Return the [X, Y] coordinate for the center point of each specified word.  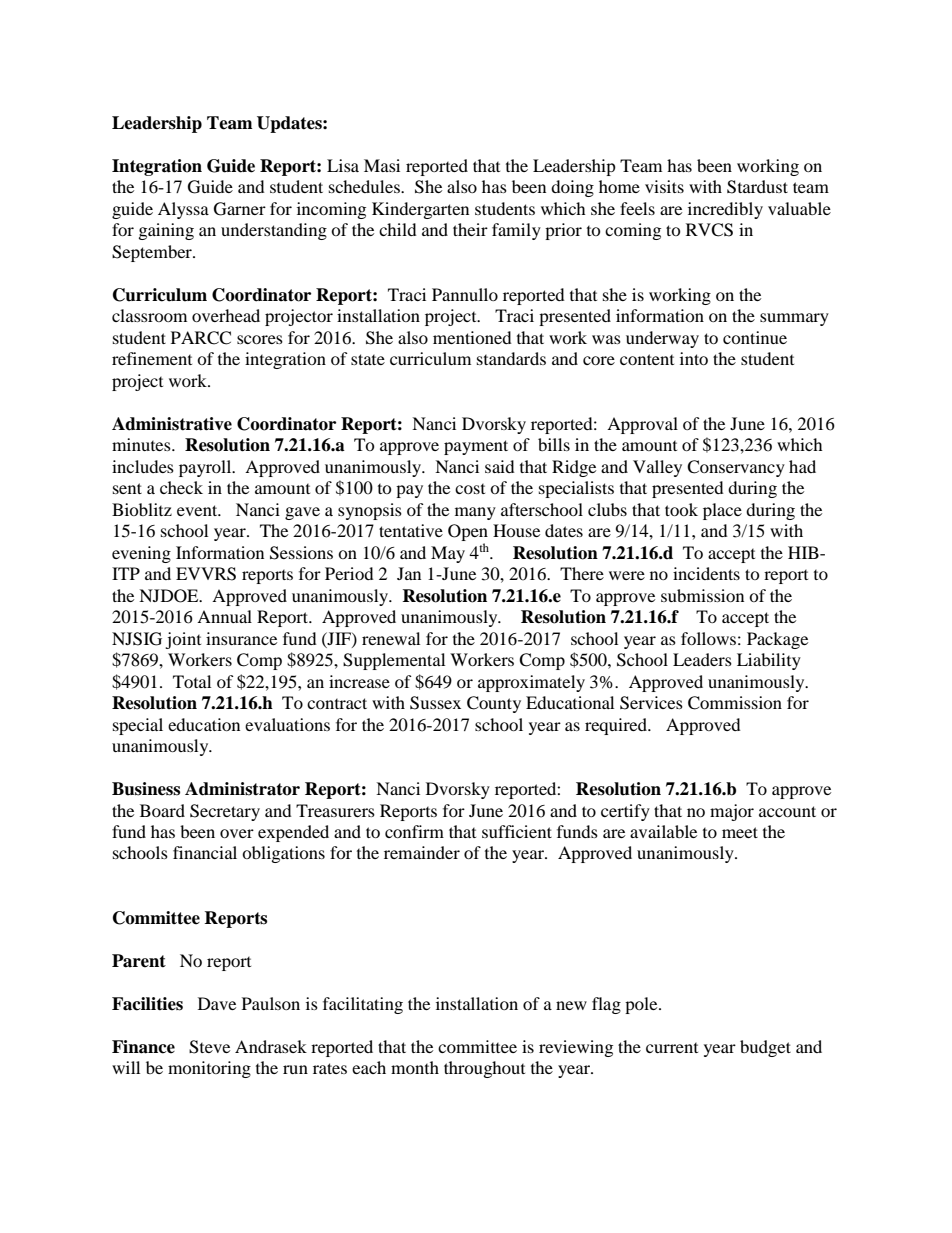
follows [708, 638]
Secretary [225, 812]
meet [740, 832]
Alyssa [183, 210]
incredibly [725, 210]
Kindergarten [420, 210]
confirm [414, 831]
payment [476, 447]
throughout [484, 1069]
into [694, 358]
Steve [209, 1047]
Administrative [172, 424]
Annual [224, 616]
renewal [391, 638]
